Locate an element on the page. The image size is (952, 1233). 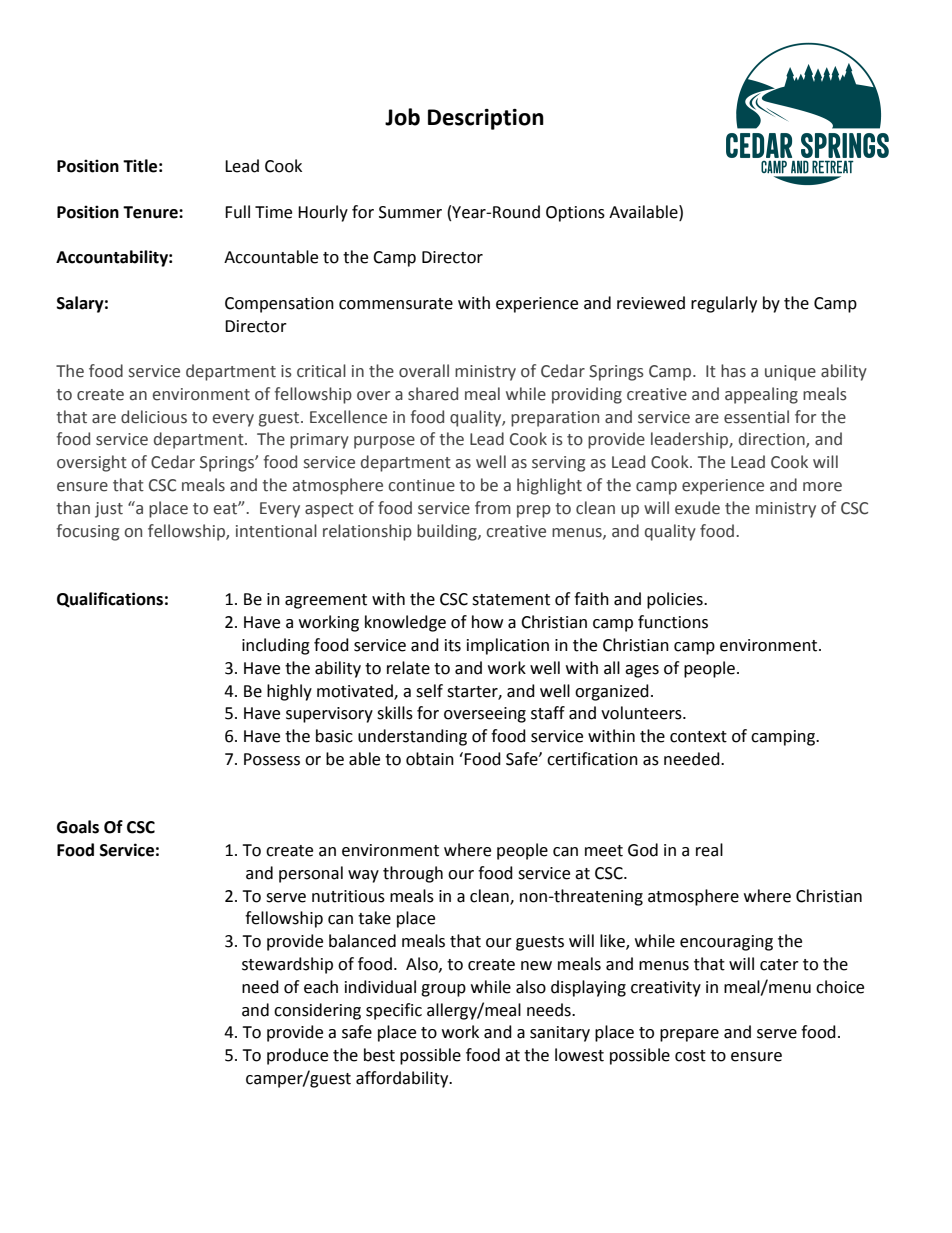
cost is located at coordinates (690, 1056).
